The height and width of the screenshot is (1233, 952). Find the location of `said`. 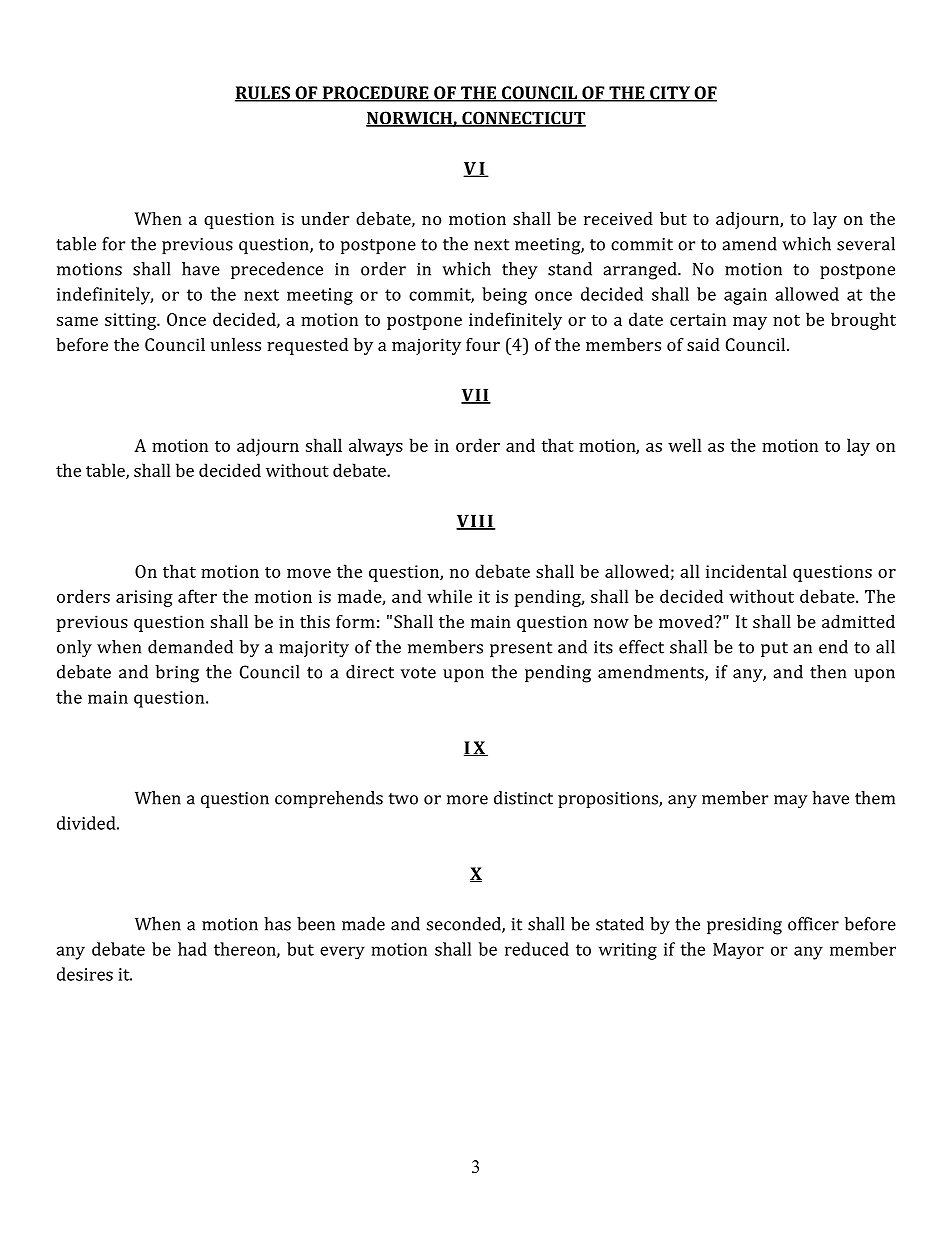

said is located at coordinates (703, 344).
